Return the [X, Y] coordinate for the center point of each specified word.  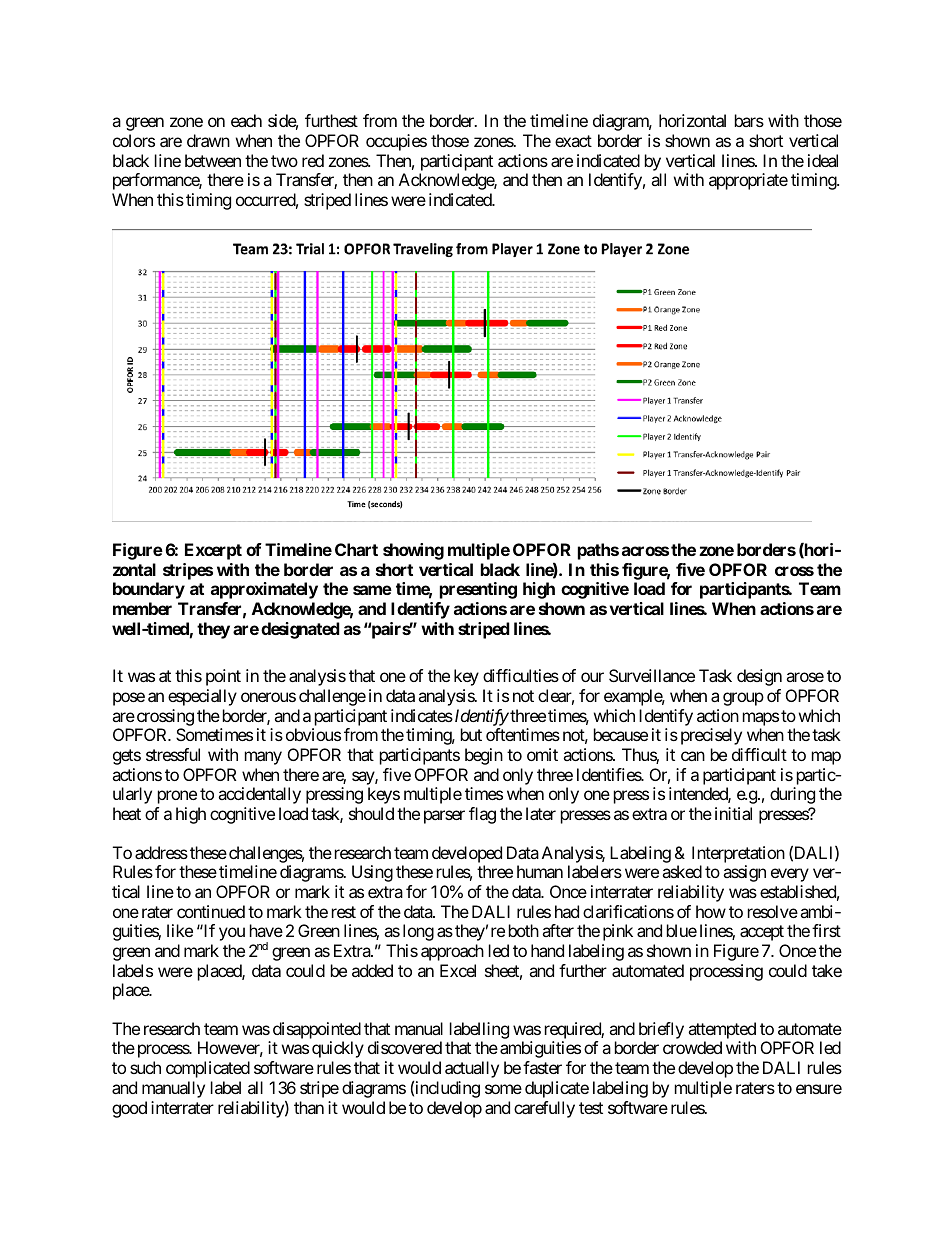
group [743, 699]
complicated [208, 1069]
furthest [331, 120]
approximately [264, 590]
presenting [478, 590]
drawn [208, 140]
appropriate [748, 181]
